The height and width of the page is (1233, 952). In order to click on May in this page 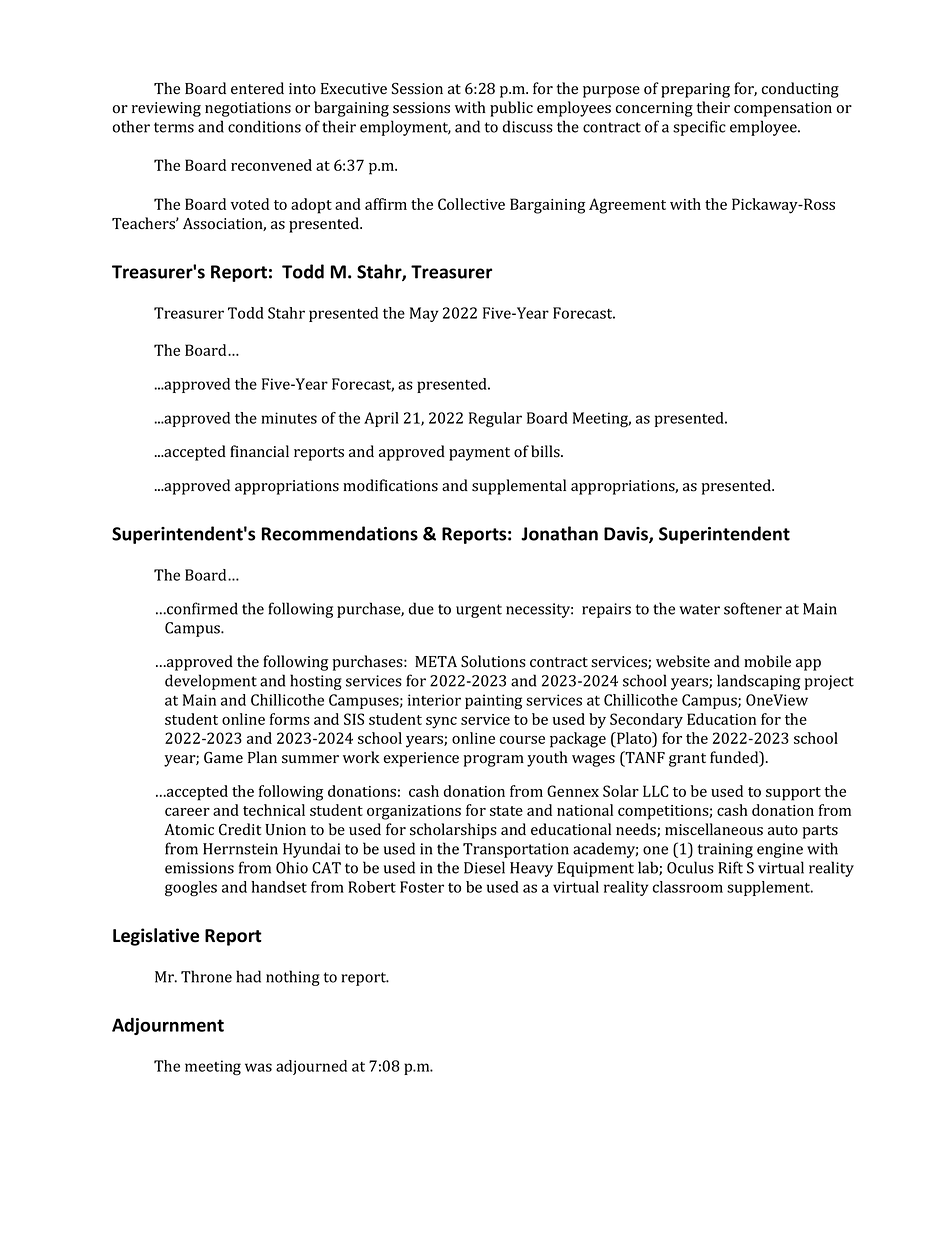, I will do `click(424, 314)`.
